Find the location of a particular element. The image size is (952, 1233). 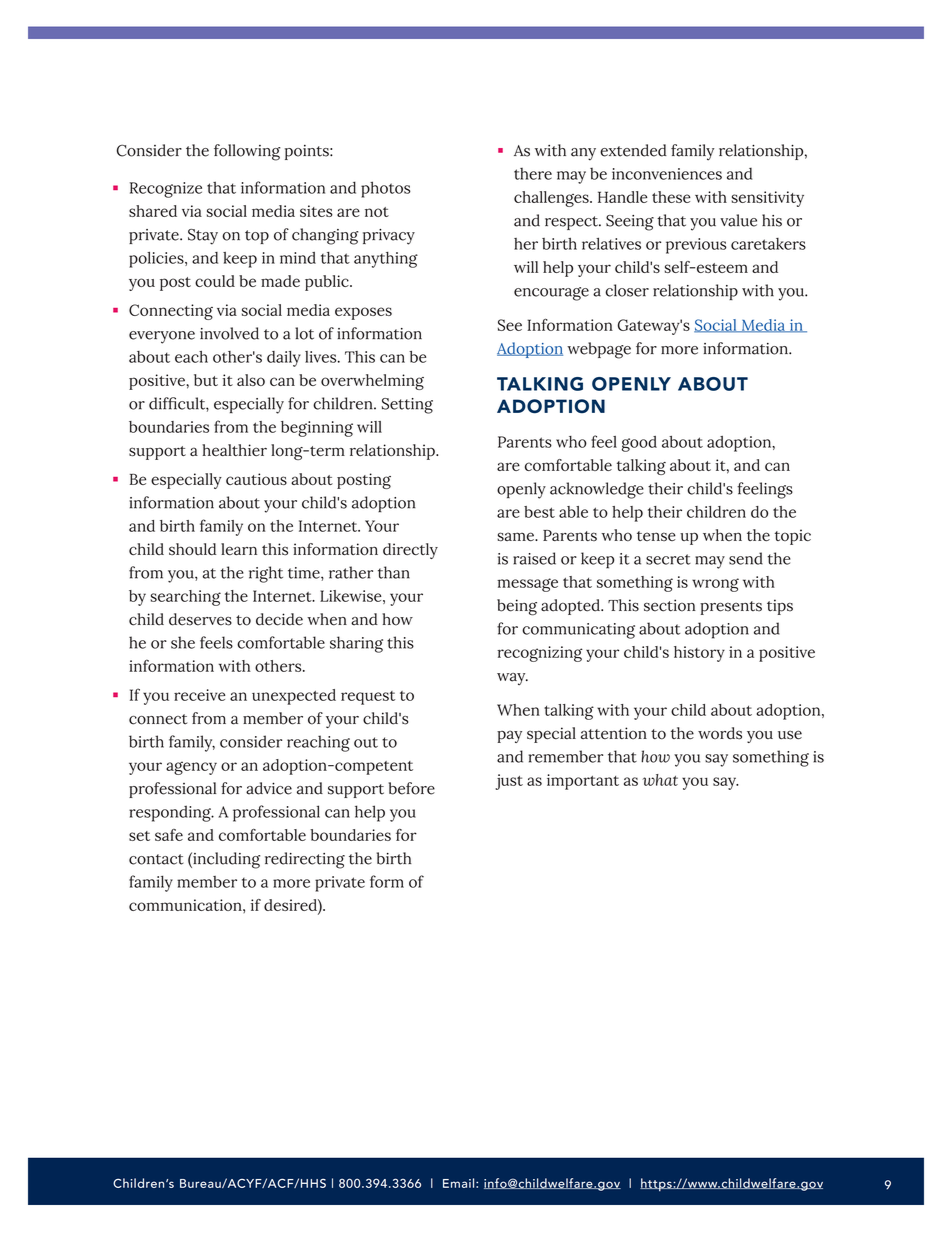

there is located at coordinates (533, 174).
